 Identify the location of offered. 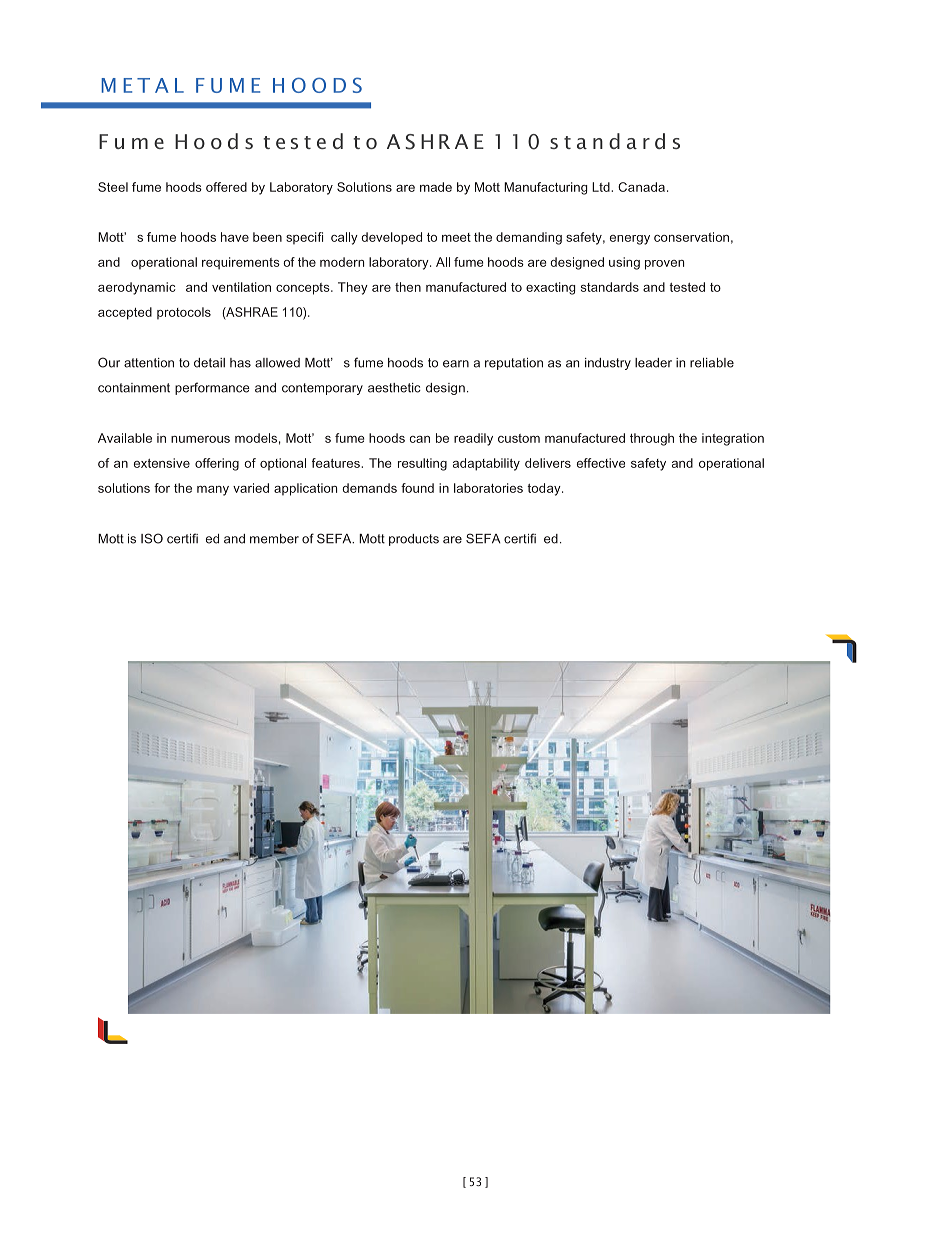
(226, 187).
